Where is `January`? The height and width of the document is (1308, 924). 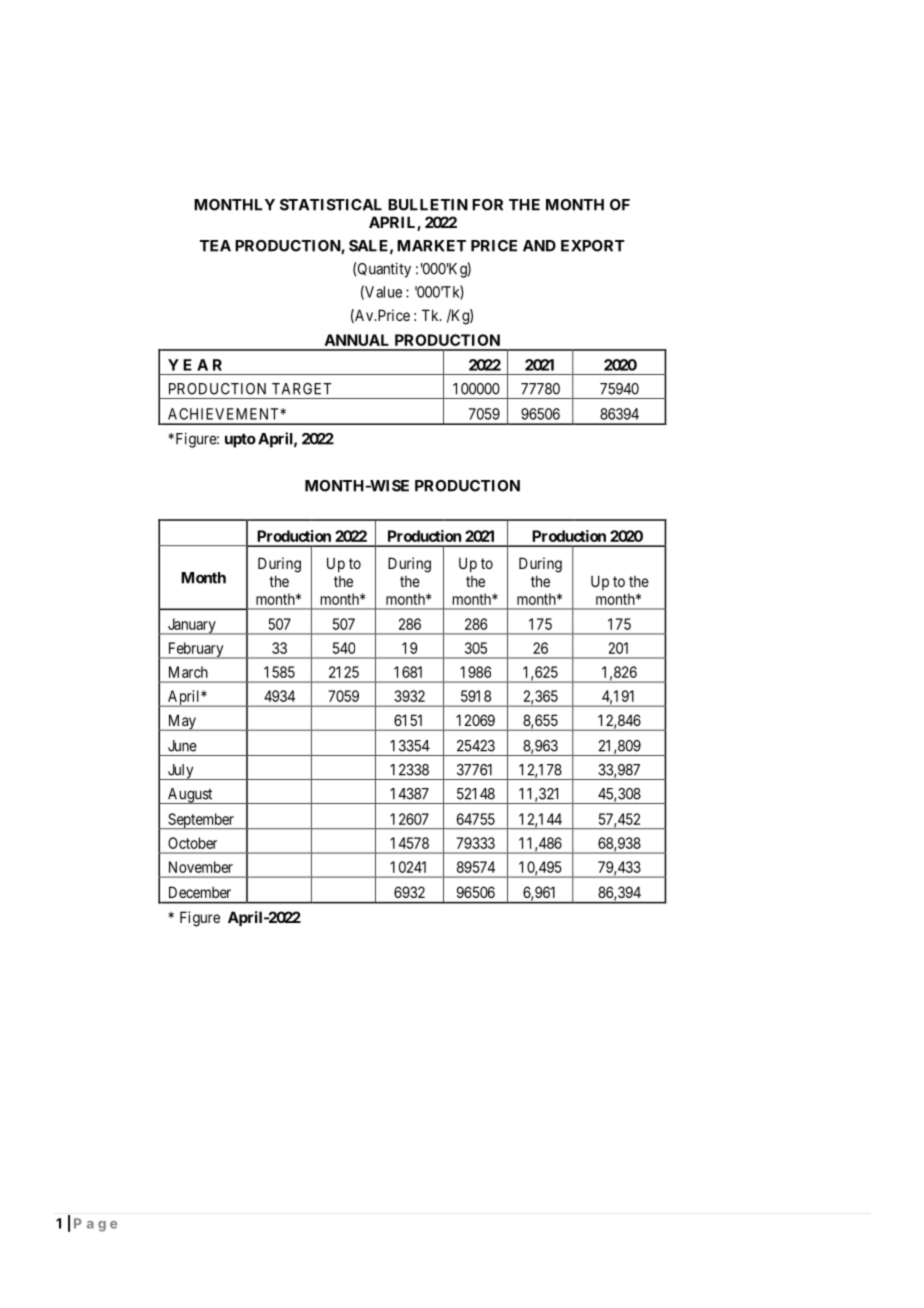 January is located at coordinates (191, 626).
